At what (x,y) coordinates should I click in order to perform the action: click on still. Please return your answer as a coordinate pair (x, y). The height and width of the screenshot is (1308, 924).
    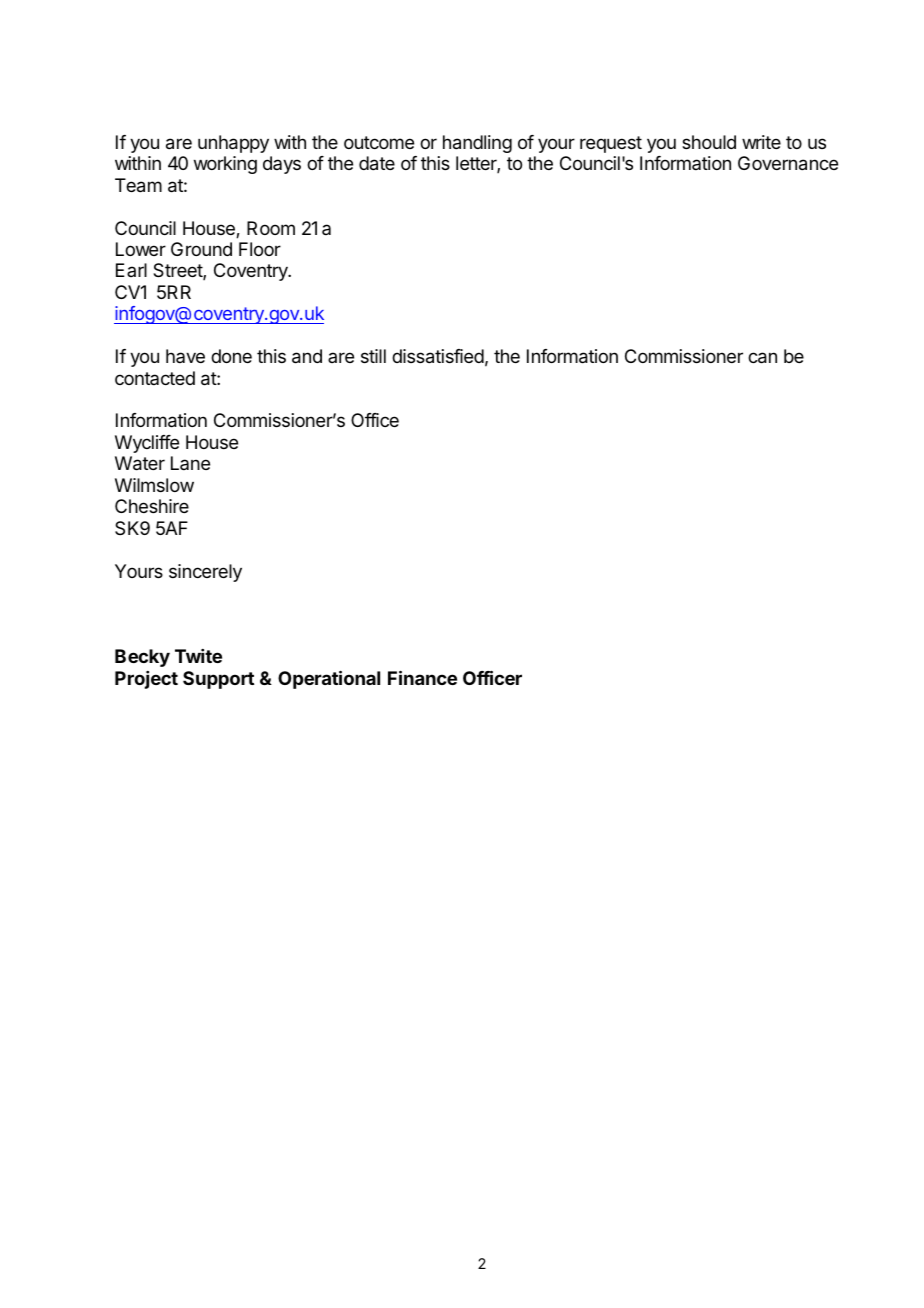
    Looking at the image, I should click on (373, 356).
